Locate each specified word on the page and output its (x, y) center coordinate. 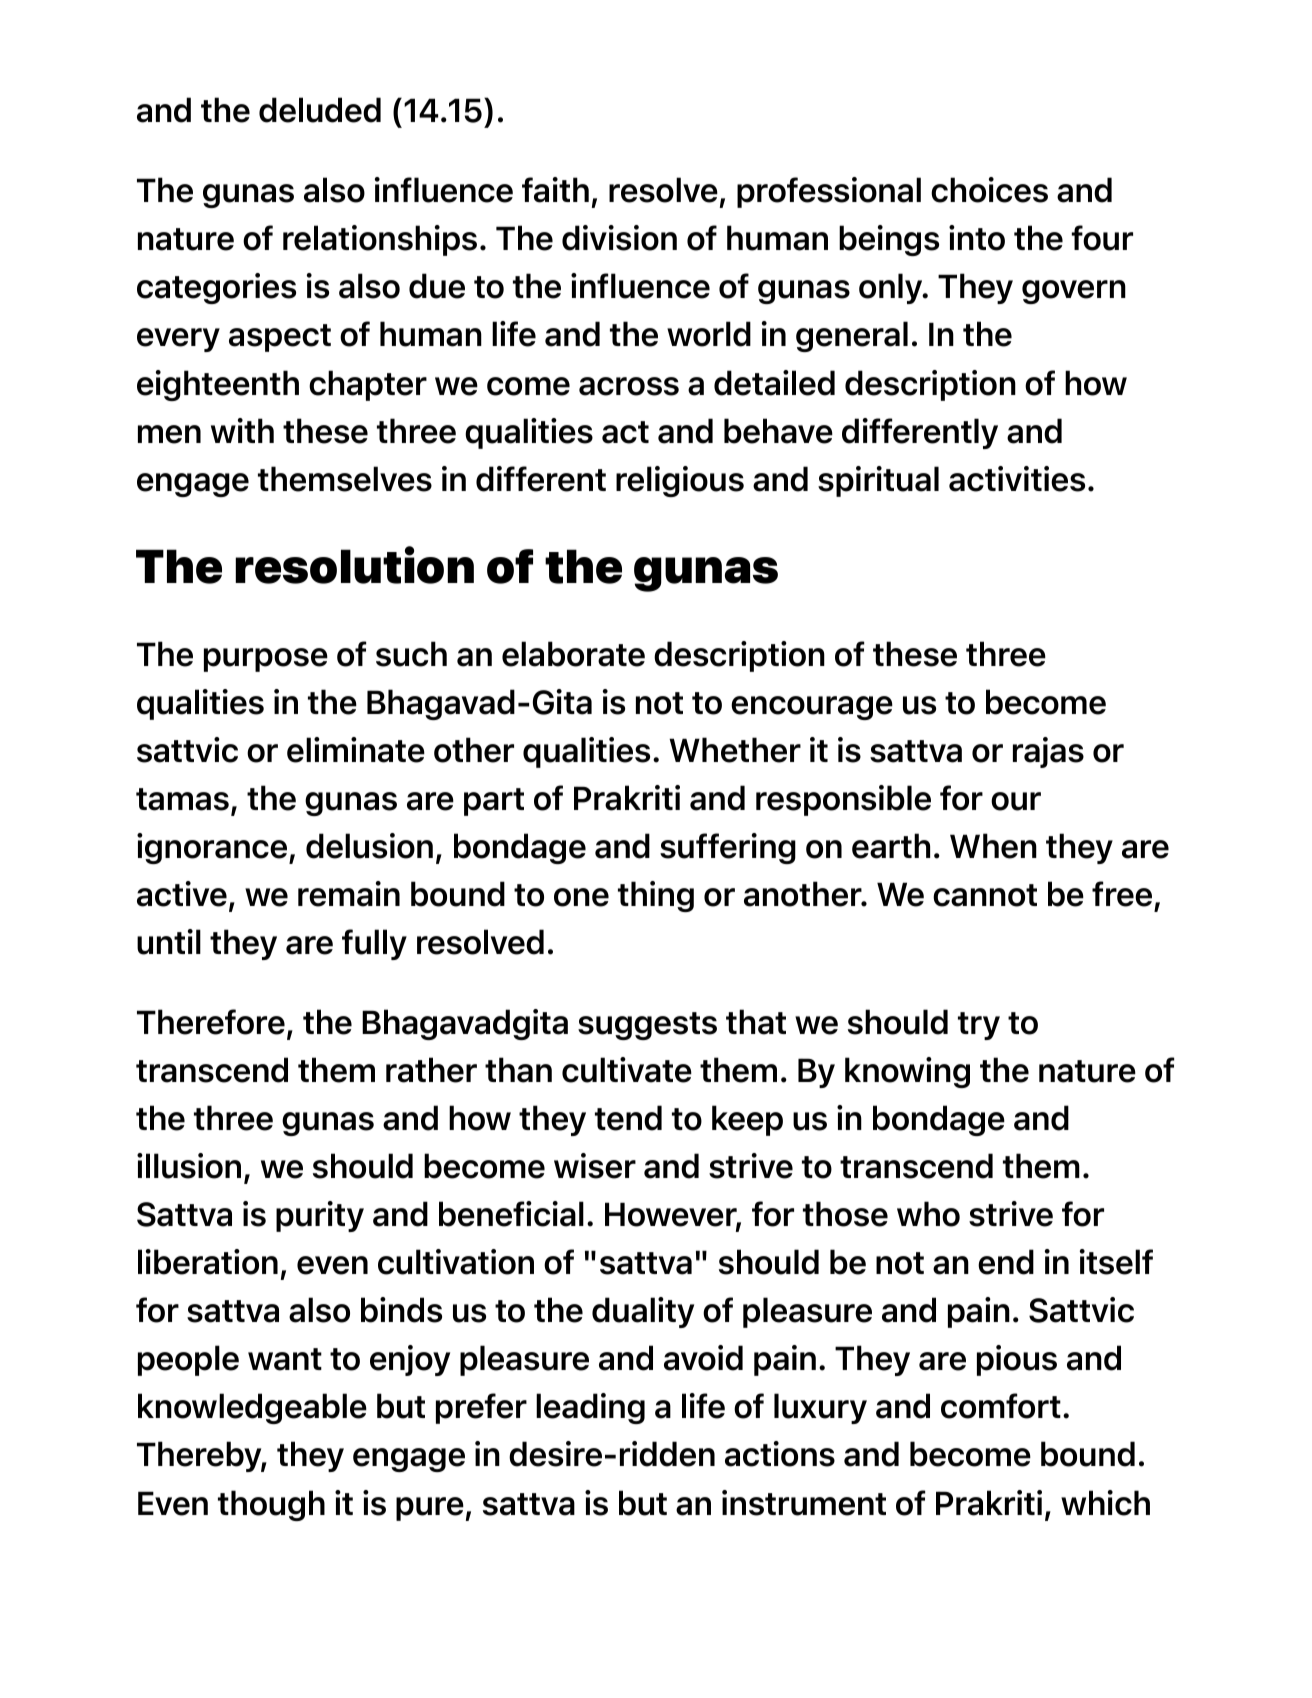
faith (555, 190)
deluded (320, 110)
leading (590, 1408)
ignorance (213, 848)
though (271, 1505)
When (993, 846)
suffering (728, 848)
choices (989, 190)
